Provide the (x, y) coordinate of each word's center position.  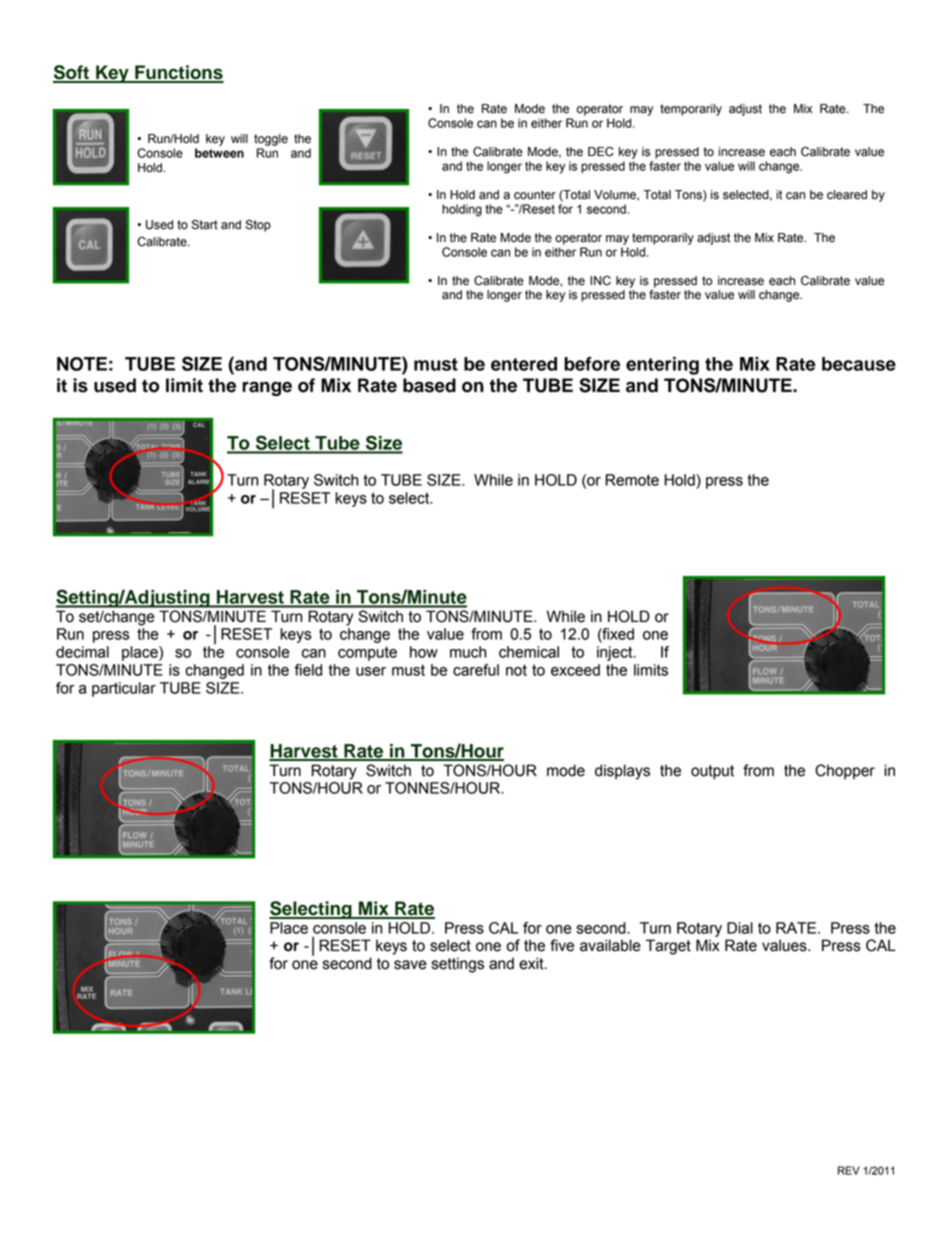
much (468, 652)
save (410, 965)
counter (535, 195)
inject (616, 653)
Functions (178, 73)
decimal (82, 652)
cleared (847, 195)
